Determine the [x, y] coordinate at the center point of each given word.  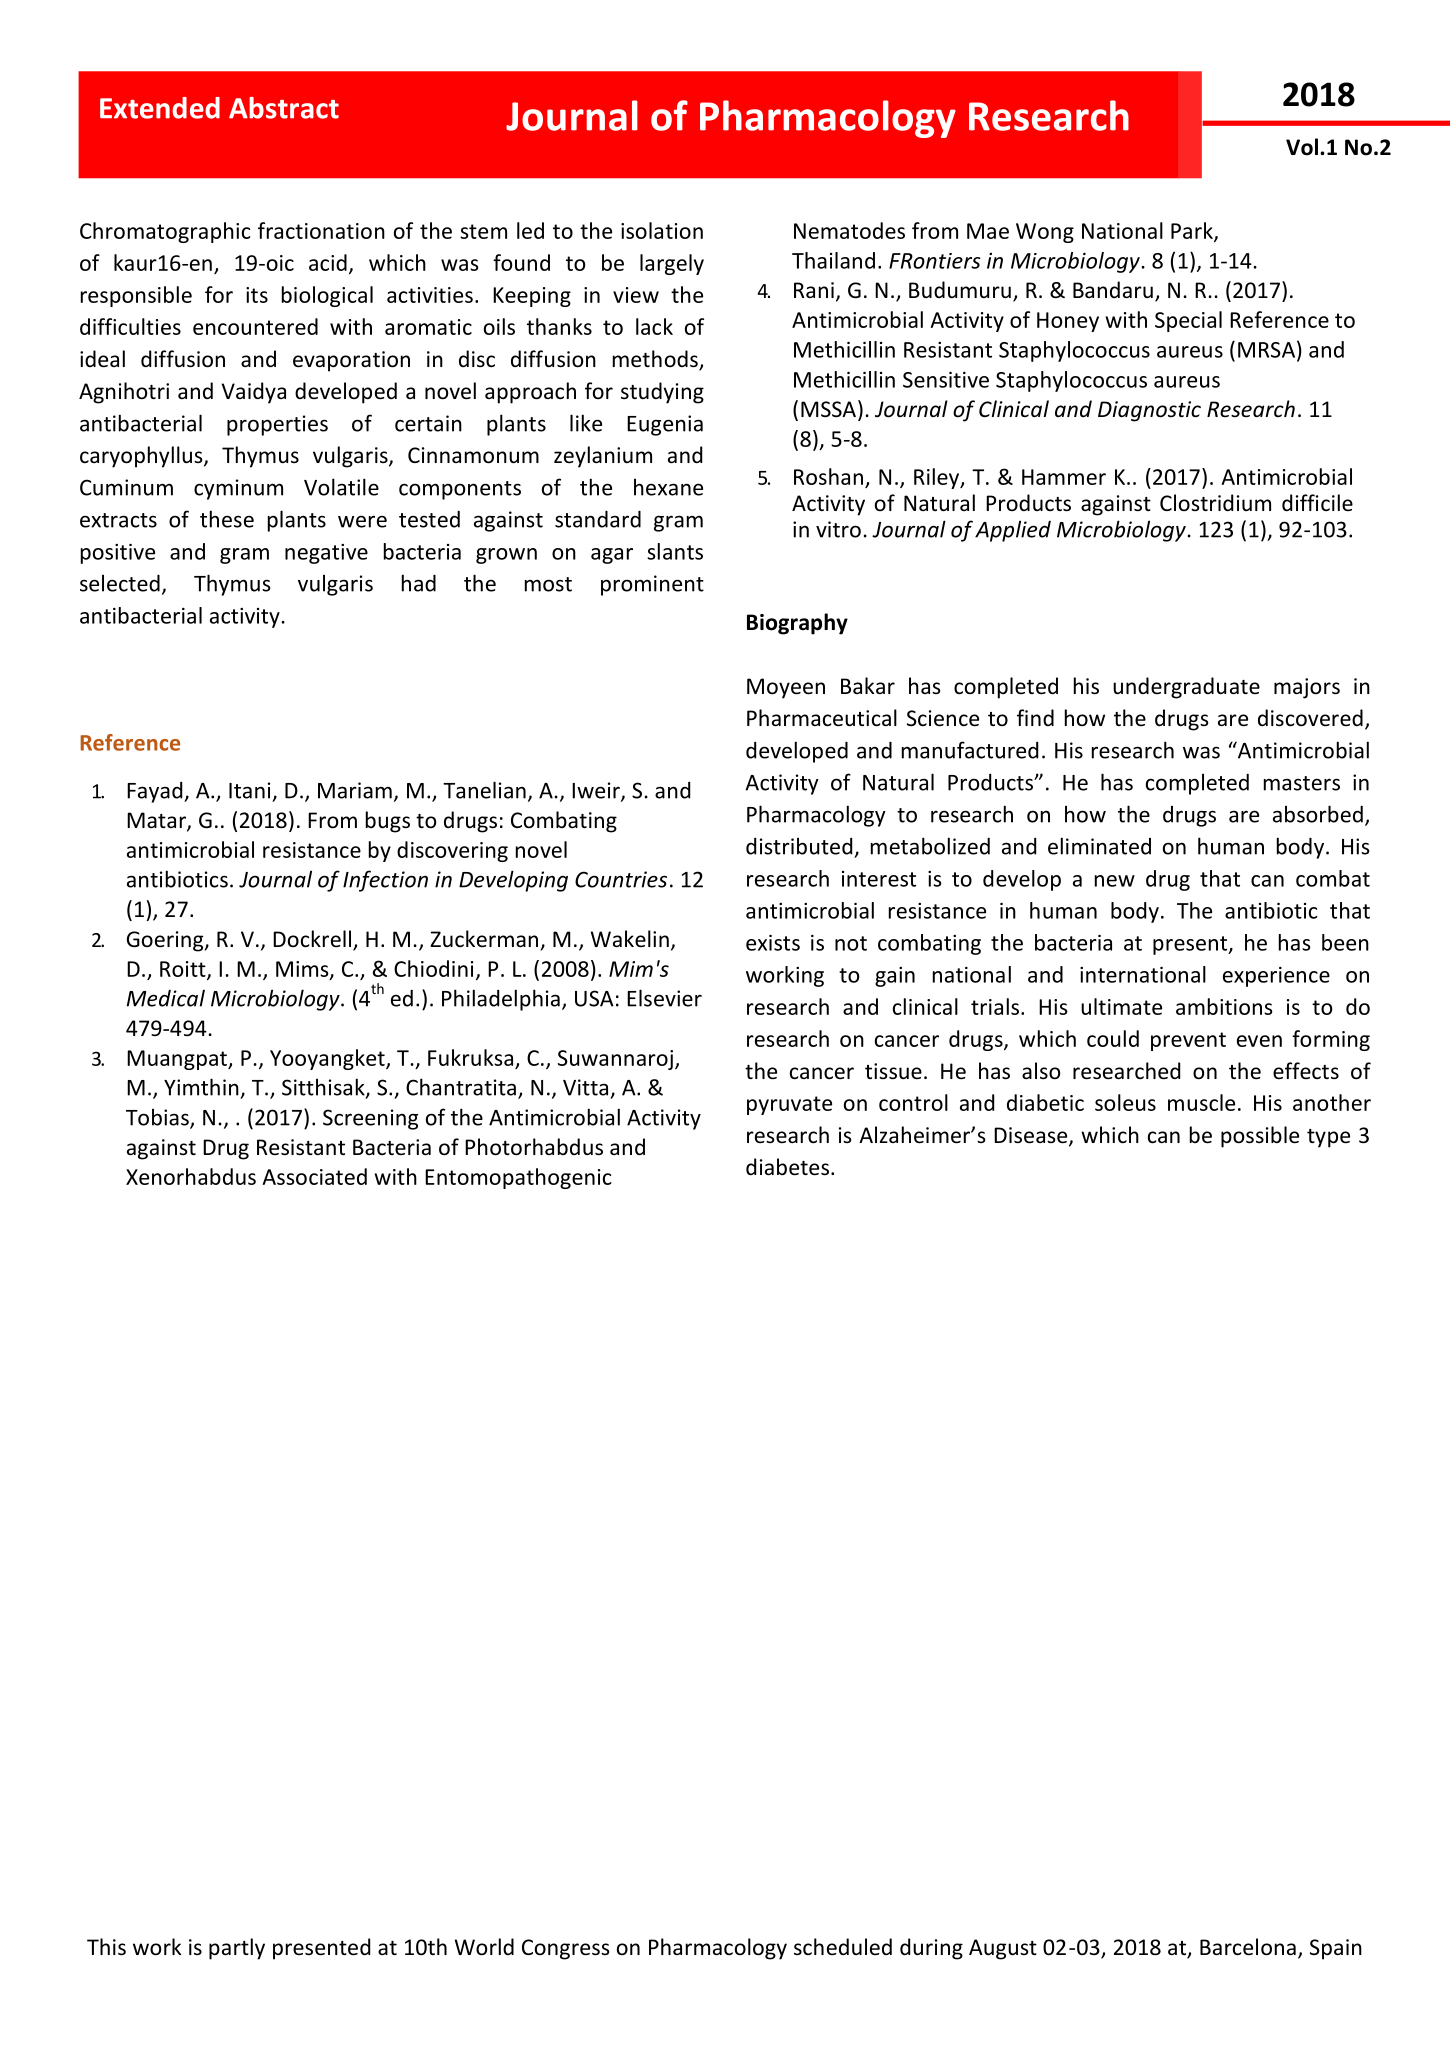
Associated [314, 1176]
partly [237, 1949]
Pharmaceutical [822, 718]
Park [1193, 231]
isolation [662, 230]
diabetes [787, 1167]
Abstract [284, 108]
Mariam [355, 790]
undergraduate [1186, 688]
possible [1260, 1137]
